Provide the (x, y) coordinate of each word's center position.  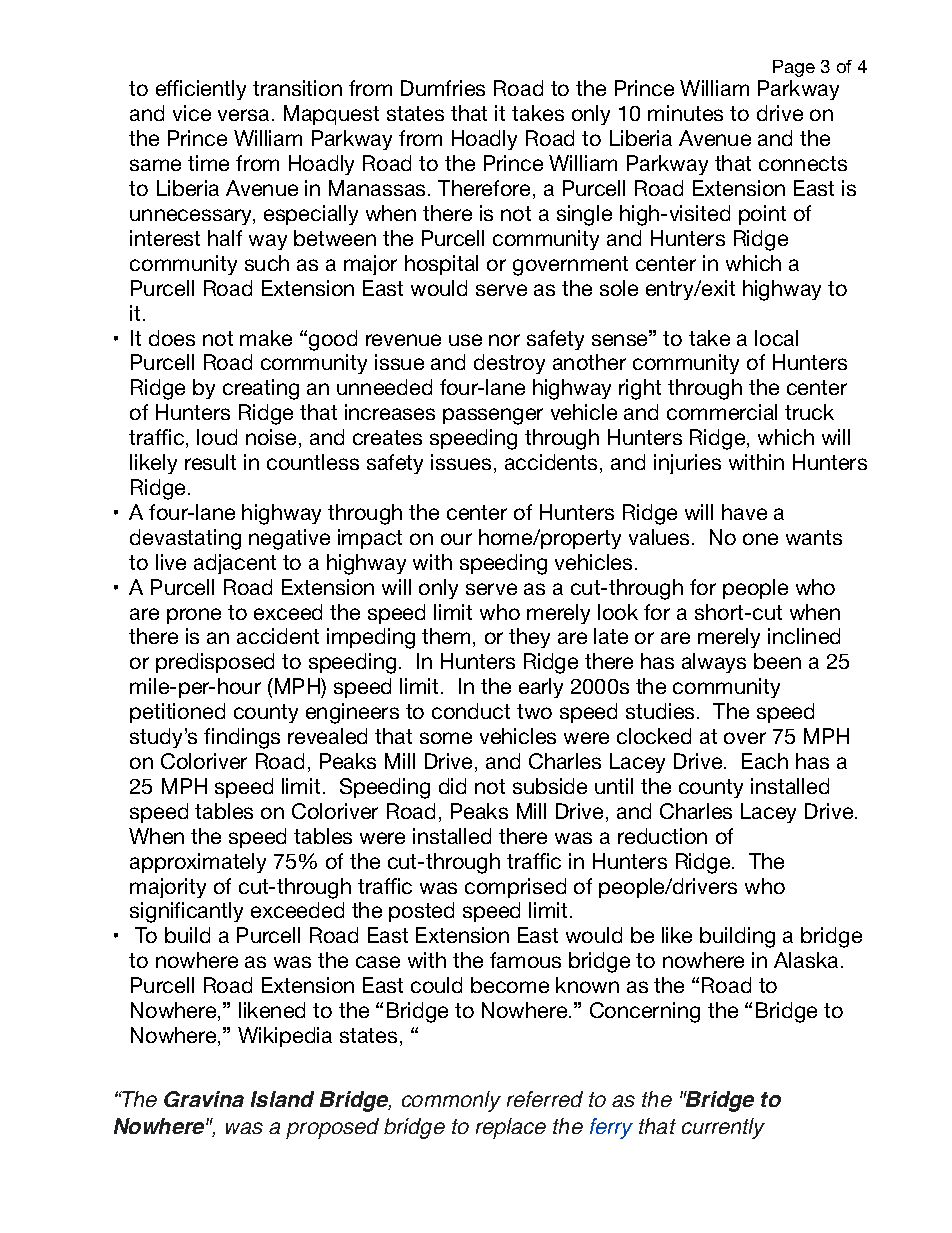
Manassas (379, 188)
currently (723, 1128)
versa (243, 115)
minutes (685, 113)
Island (282, 1099)
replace (511, 1128)
